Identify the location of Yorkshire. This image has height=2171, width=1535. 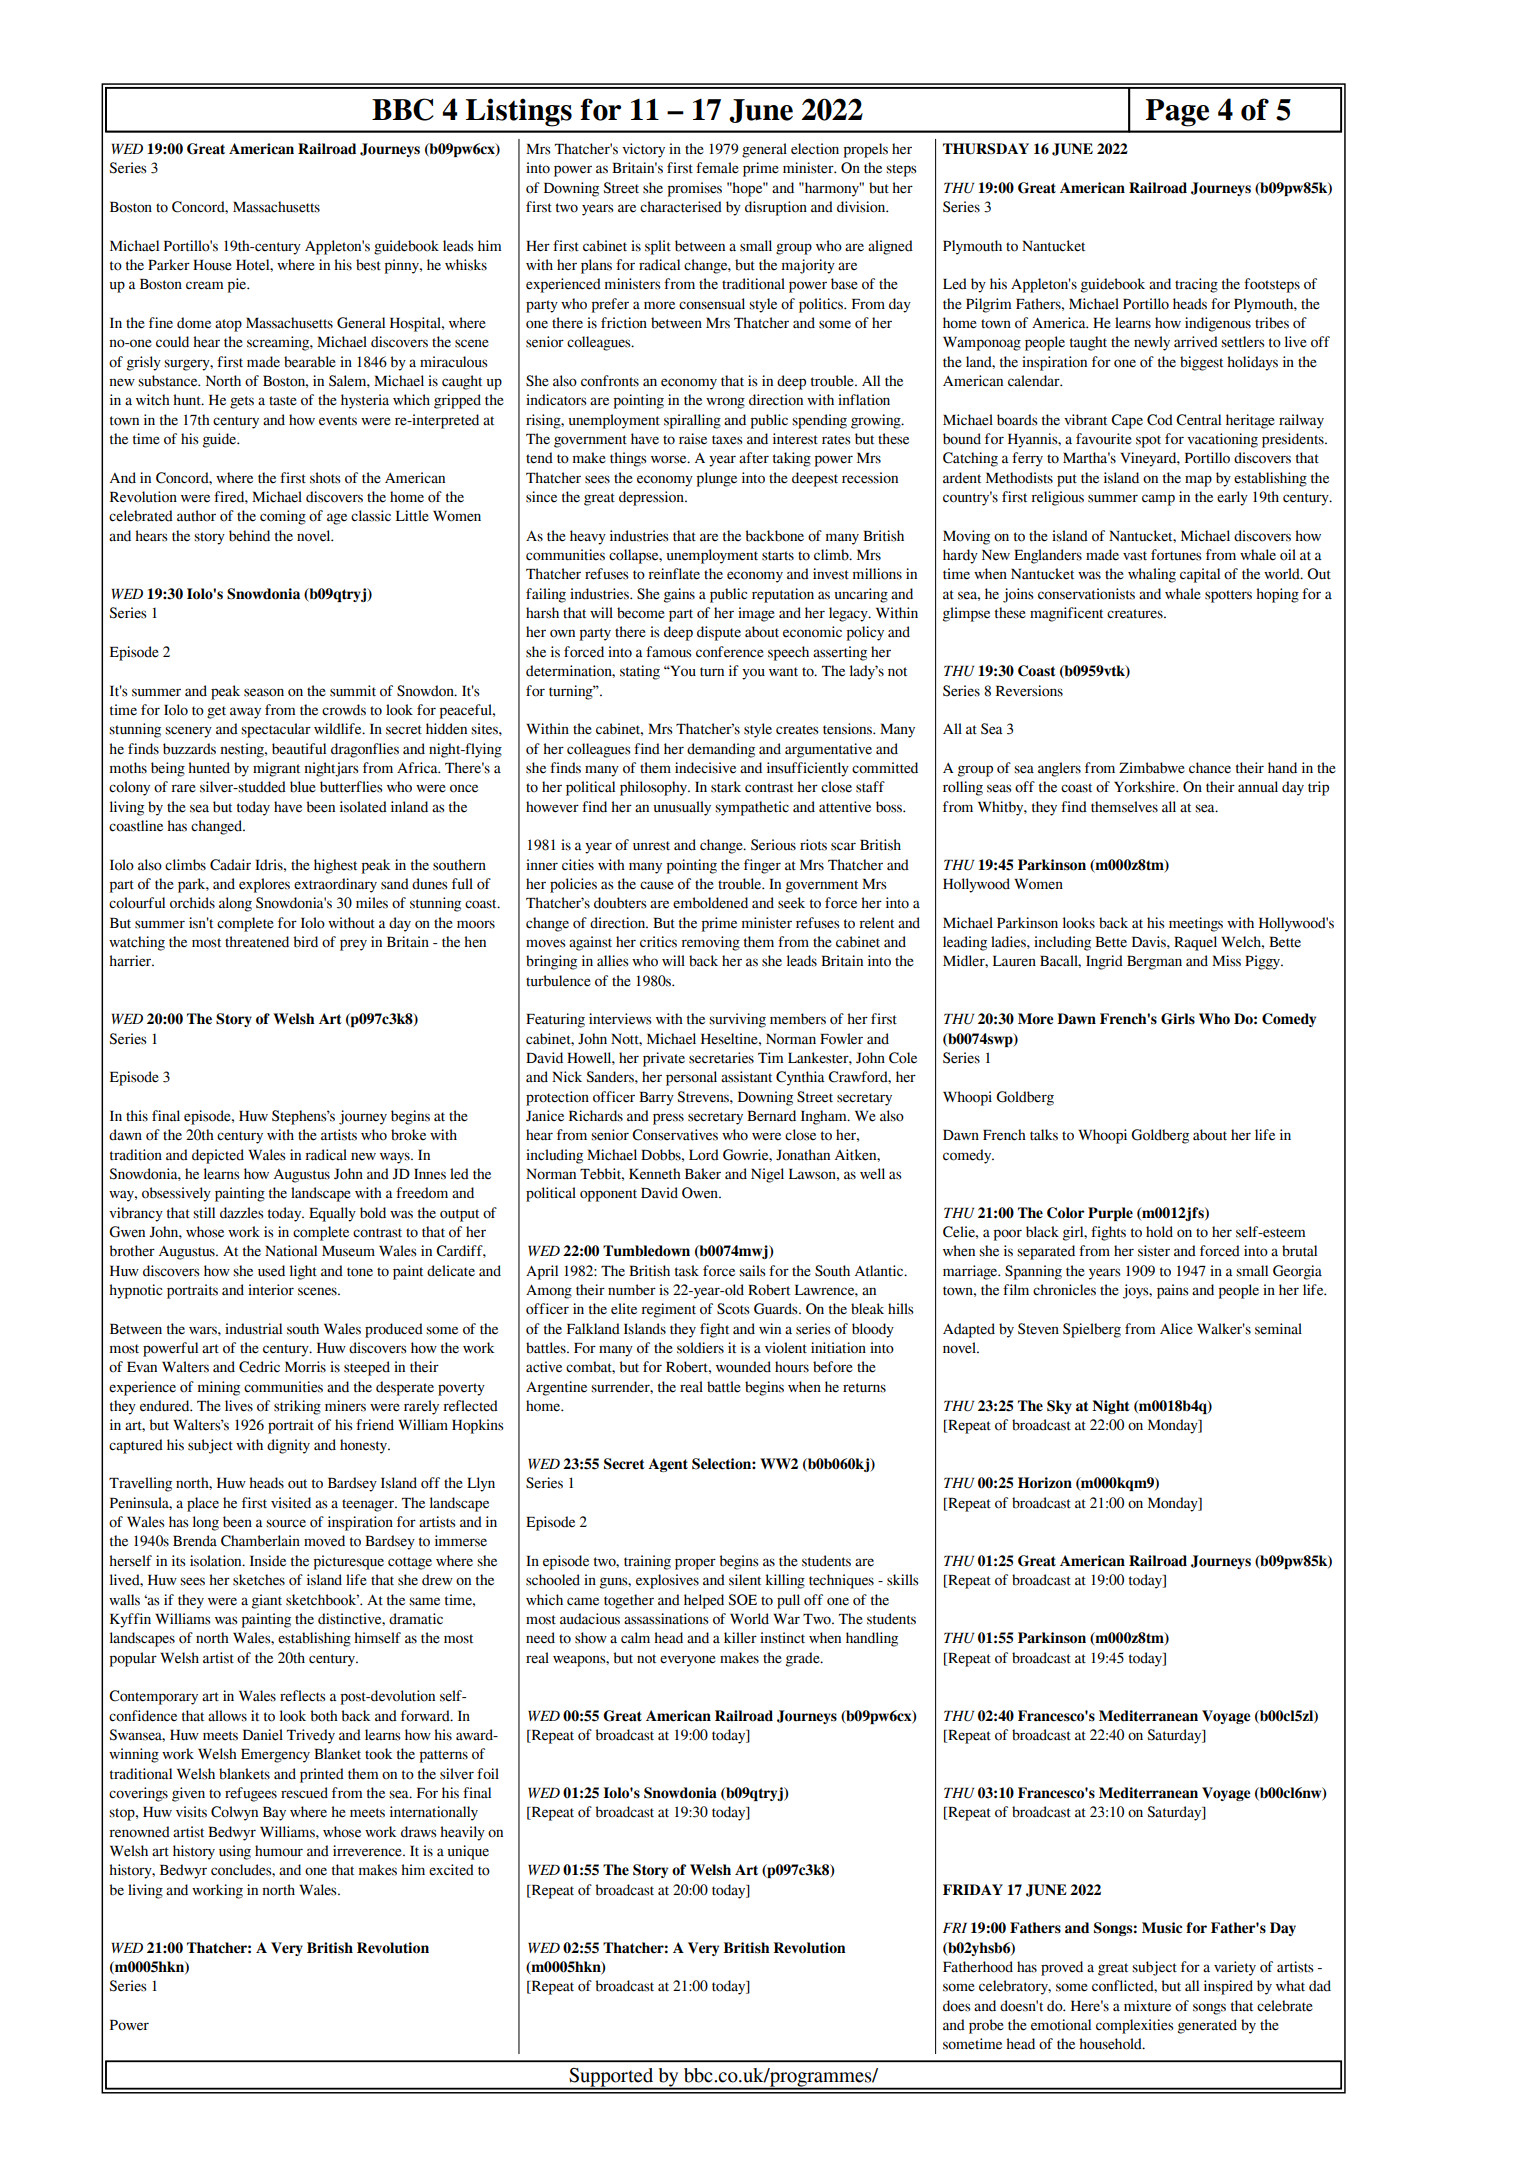
(1146, 787).
